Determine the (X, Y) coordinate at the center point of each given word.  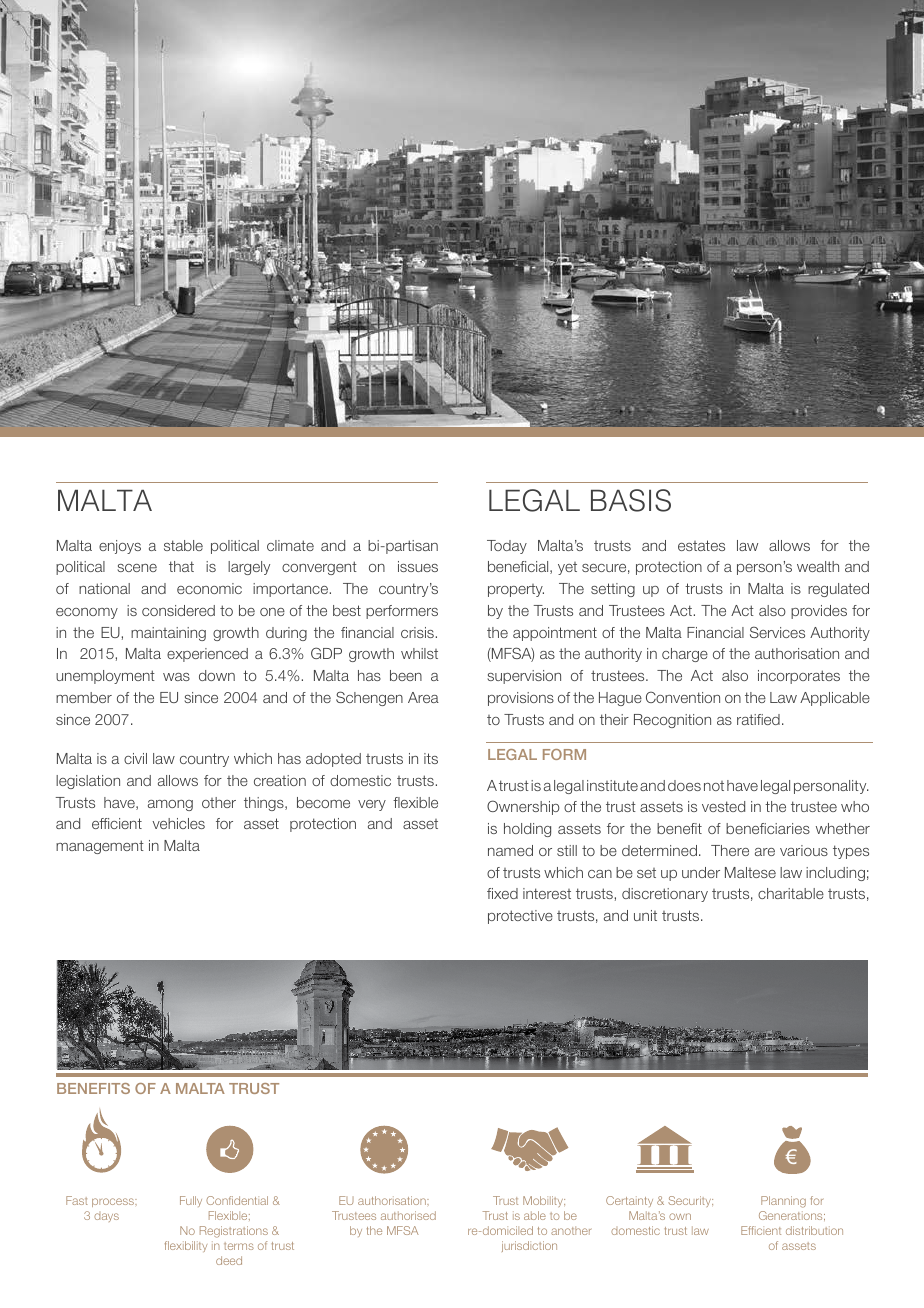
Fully (191, 1201)
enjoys (120, 547)
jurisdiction (529, 1246)
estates (701, 545)
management (100, 847)
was (176, 677)
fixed (502, 893)
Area (423, 697)
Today (507, 547)
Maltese (750, 872)
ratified (758, 719)
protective (520, 917)
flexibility (186, 1246)
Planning (783, 1202)
